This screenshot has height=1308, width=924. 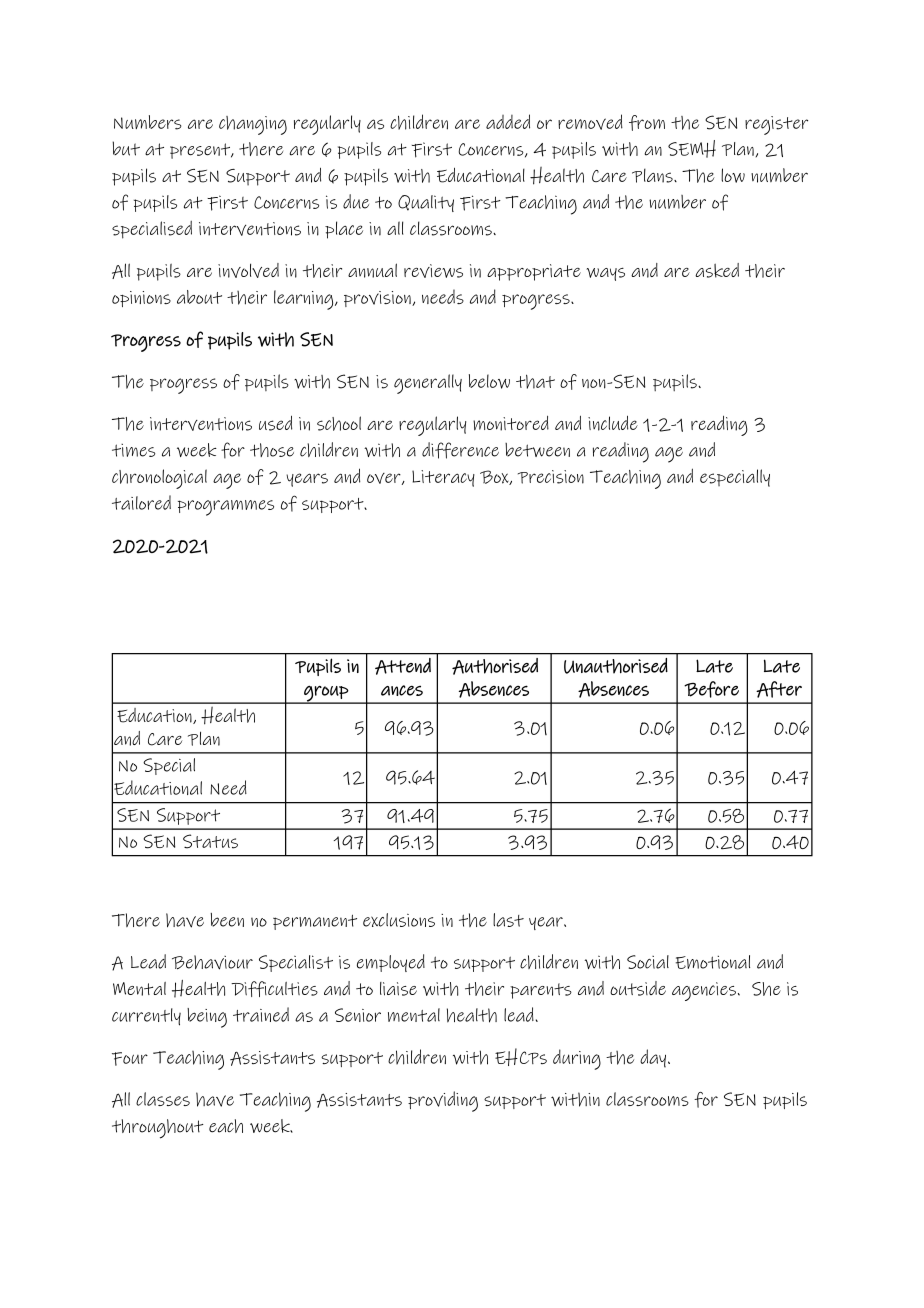 I want to click on providing, so click(x=443, y=1101).
